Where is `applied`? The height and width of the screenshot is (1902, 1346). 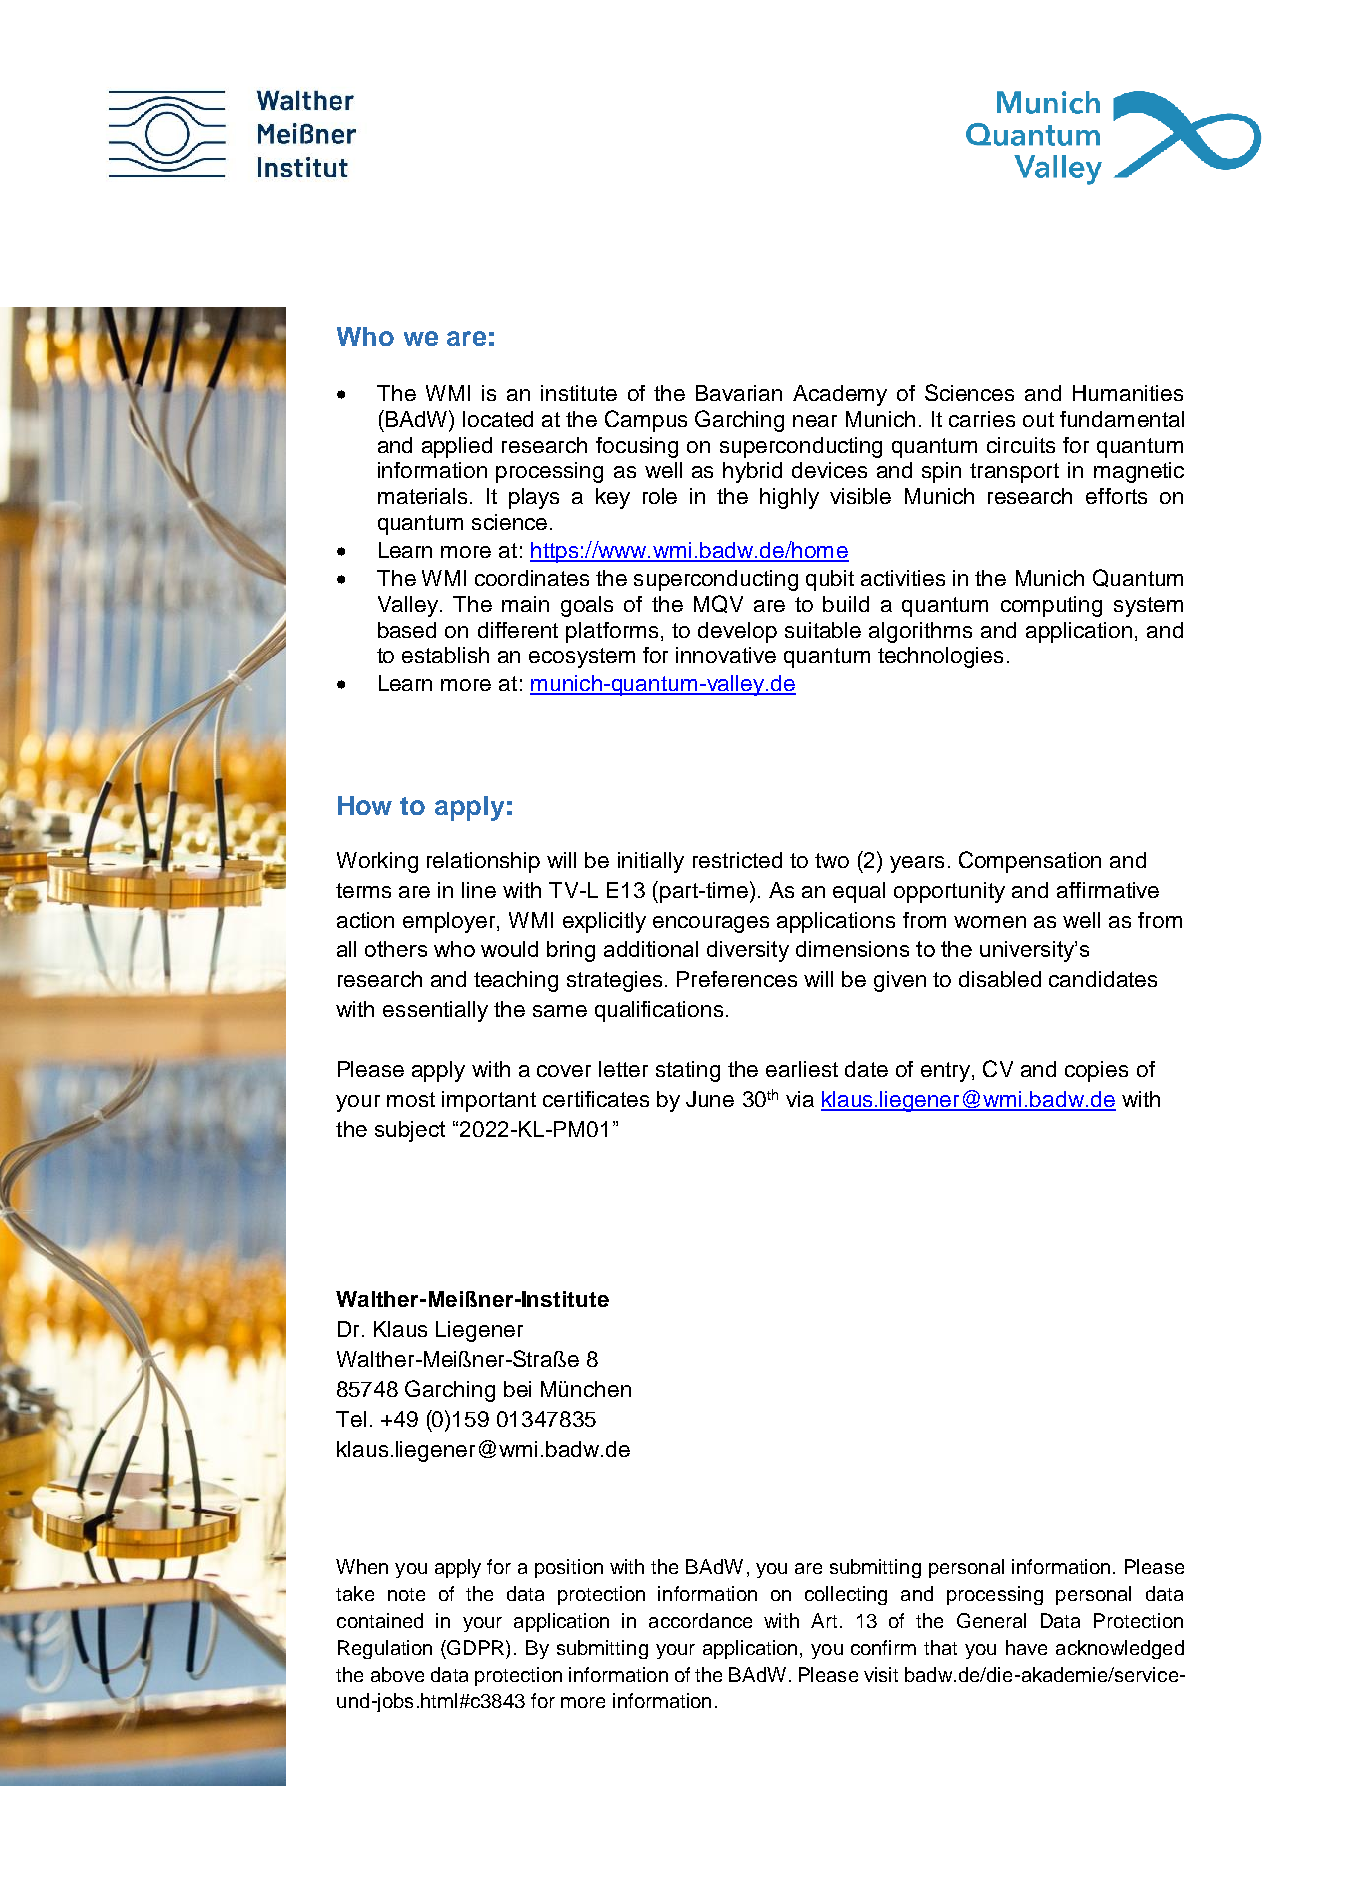 applied is located at coordinates (457, 447).
